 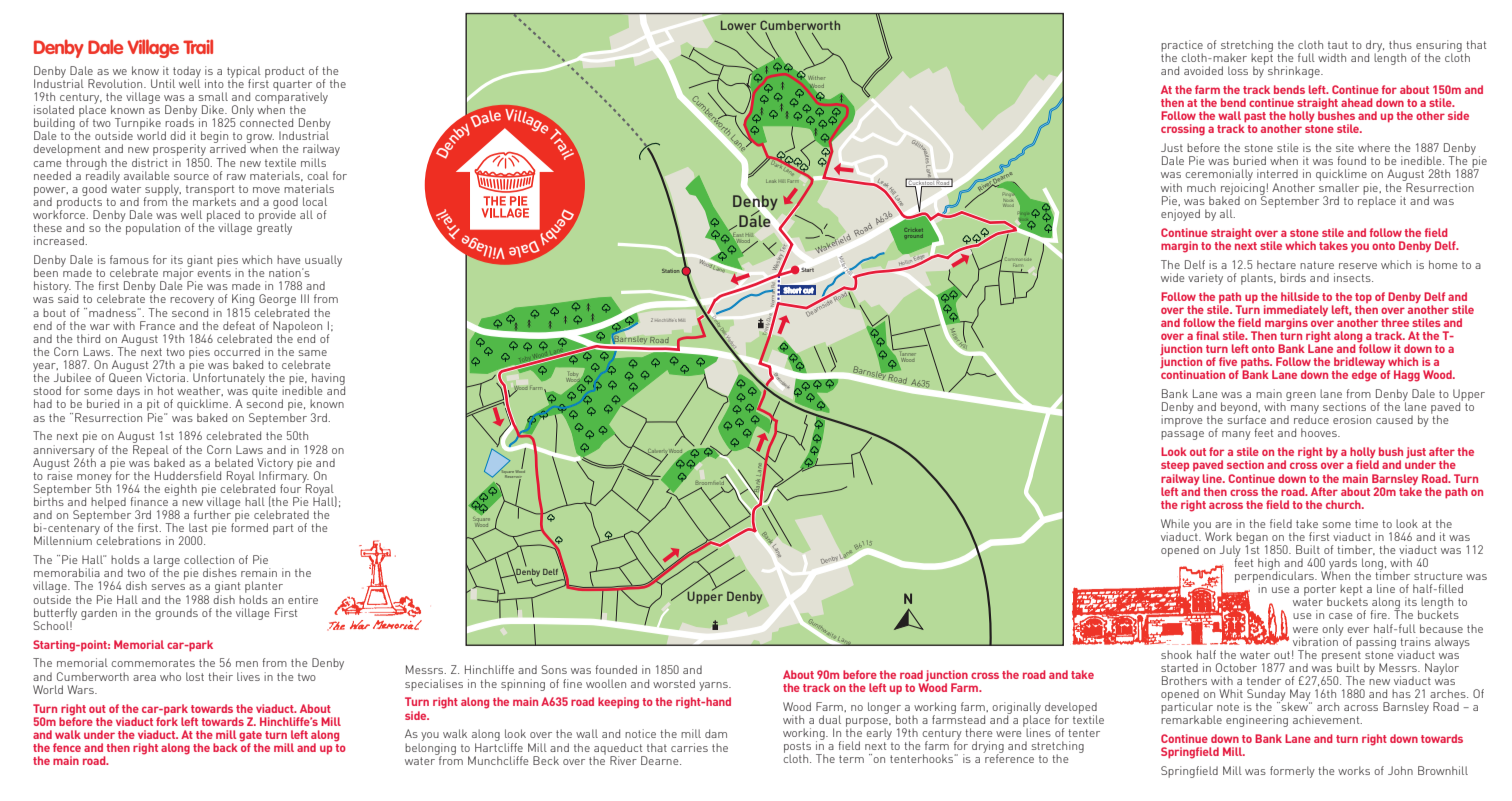 What do you see at coordinates (1293, 277) in the screenshot?
I see `birds` at bounding box center [1293, 277].
